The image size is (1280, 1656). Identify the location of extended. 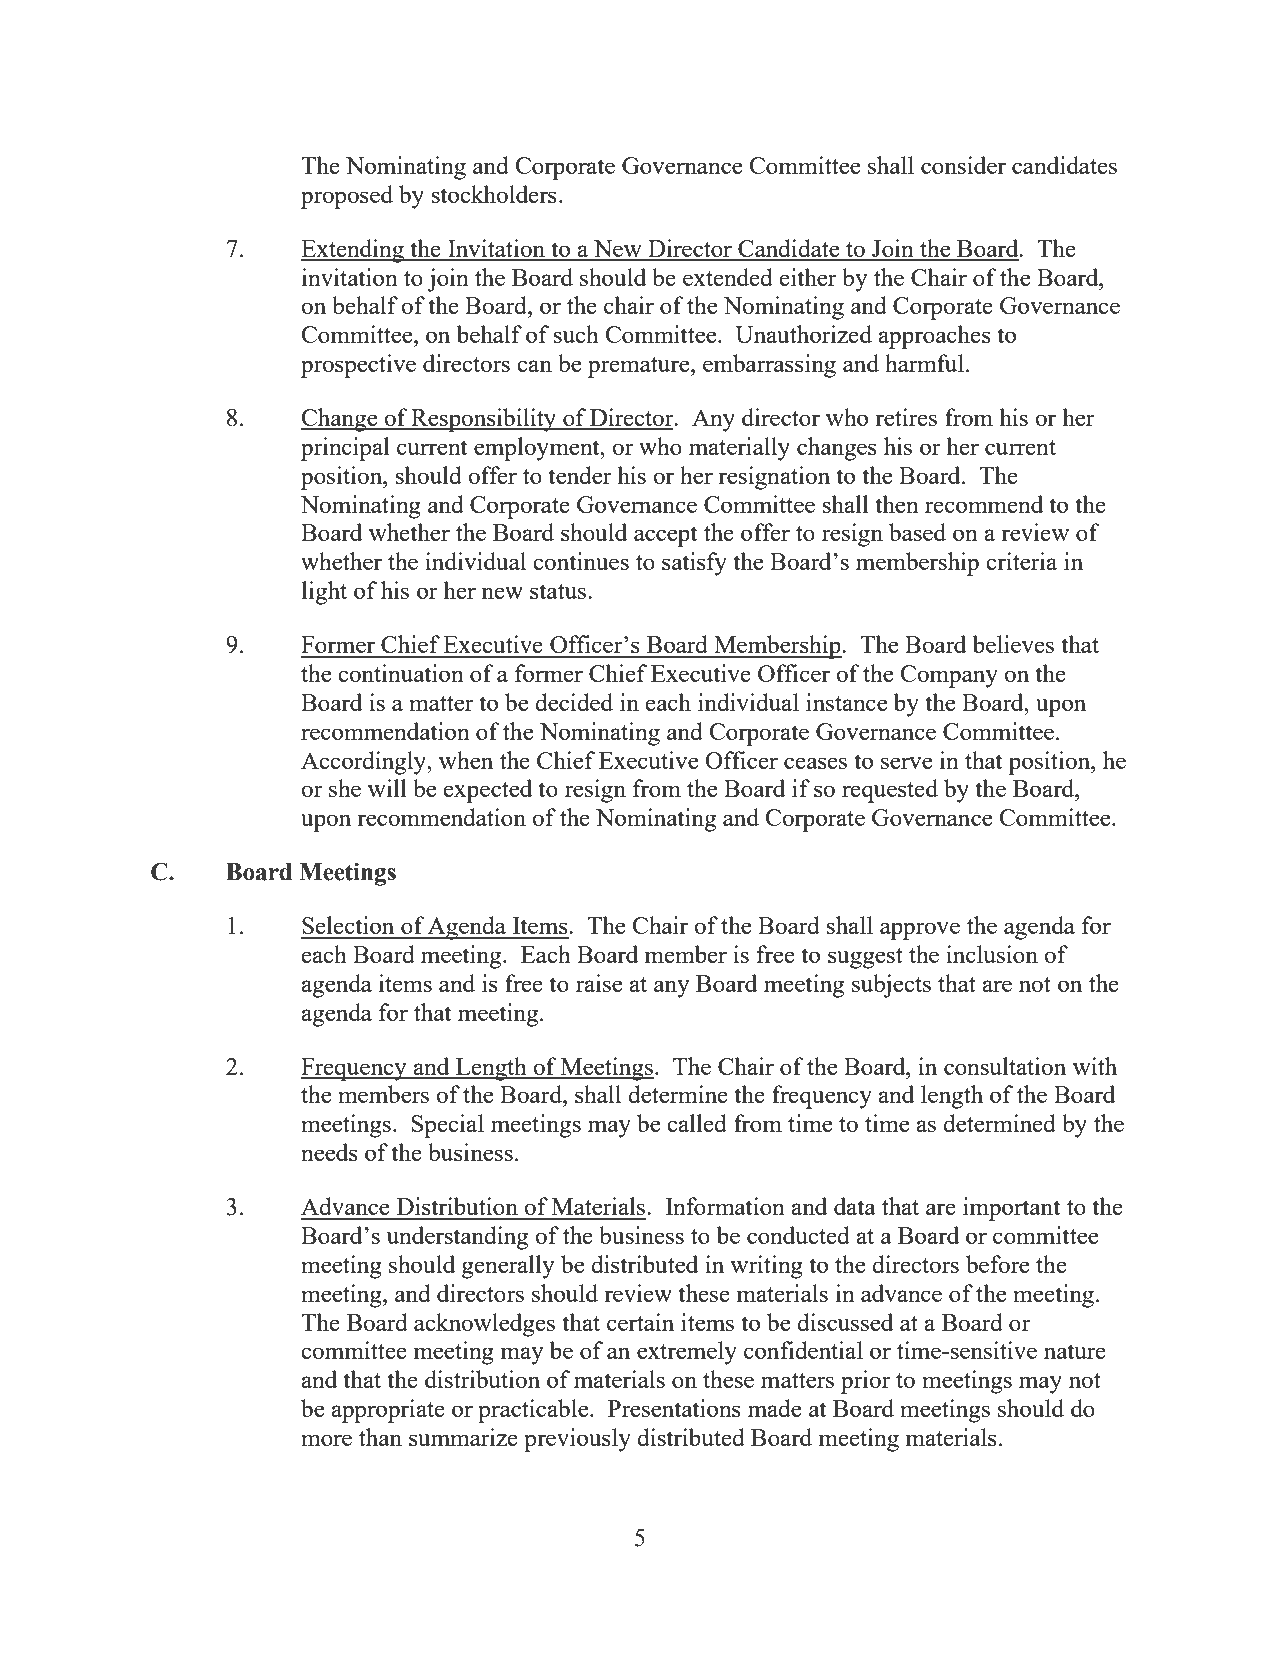
(728, 277).
